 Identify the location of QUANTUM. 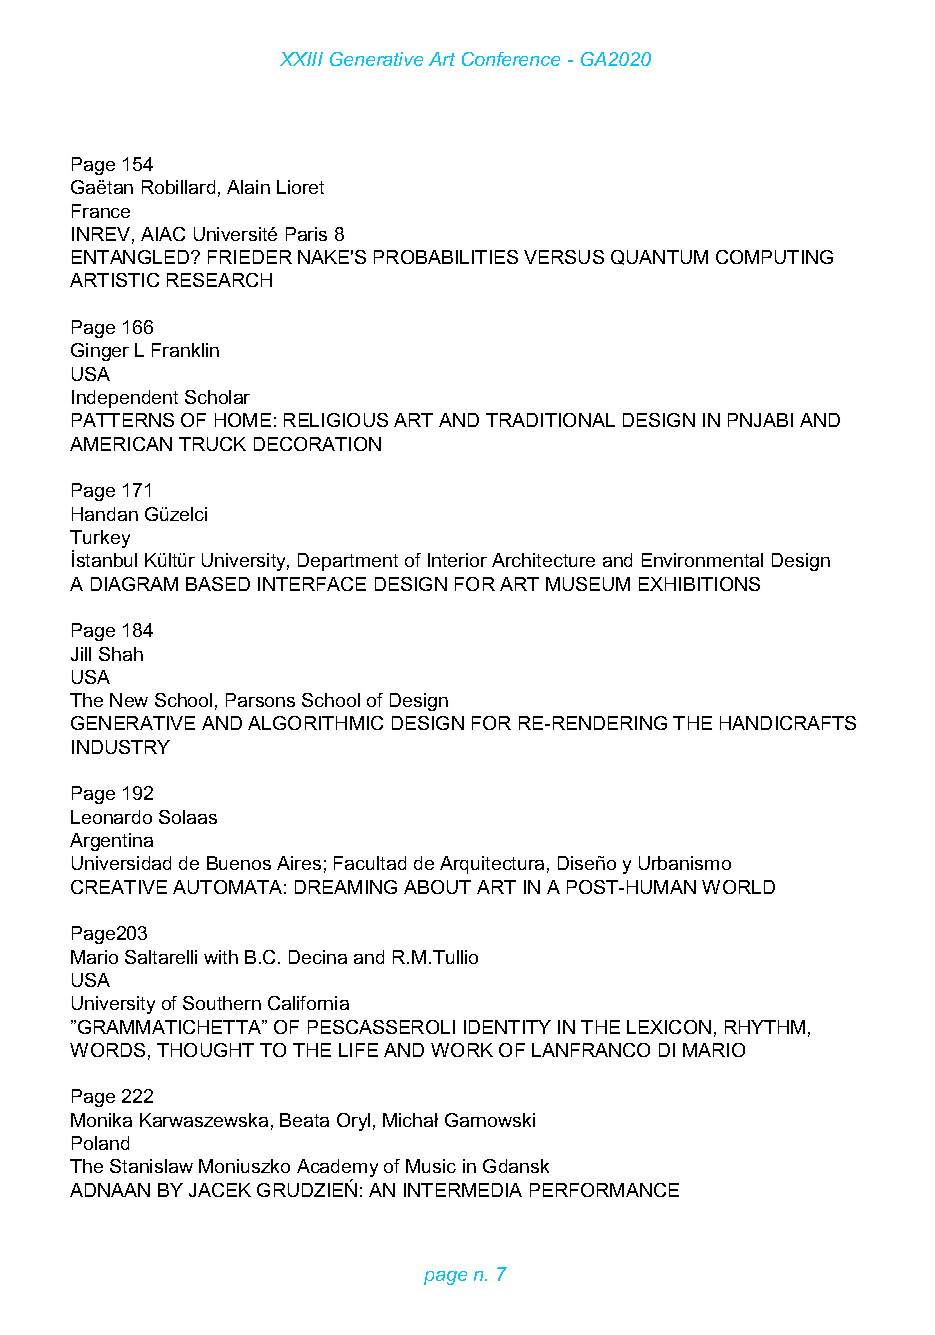
(659, 257).
